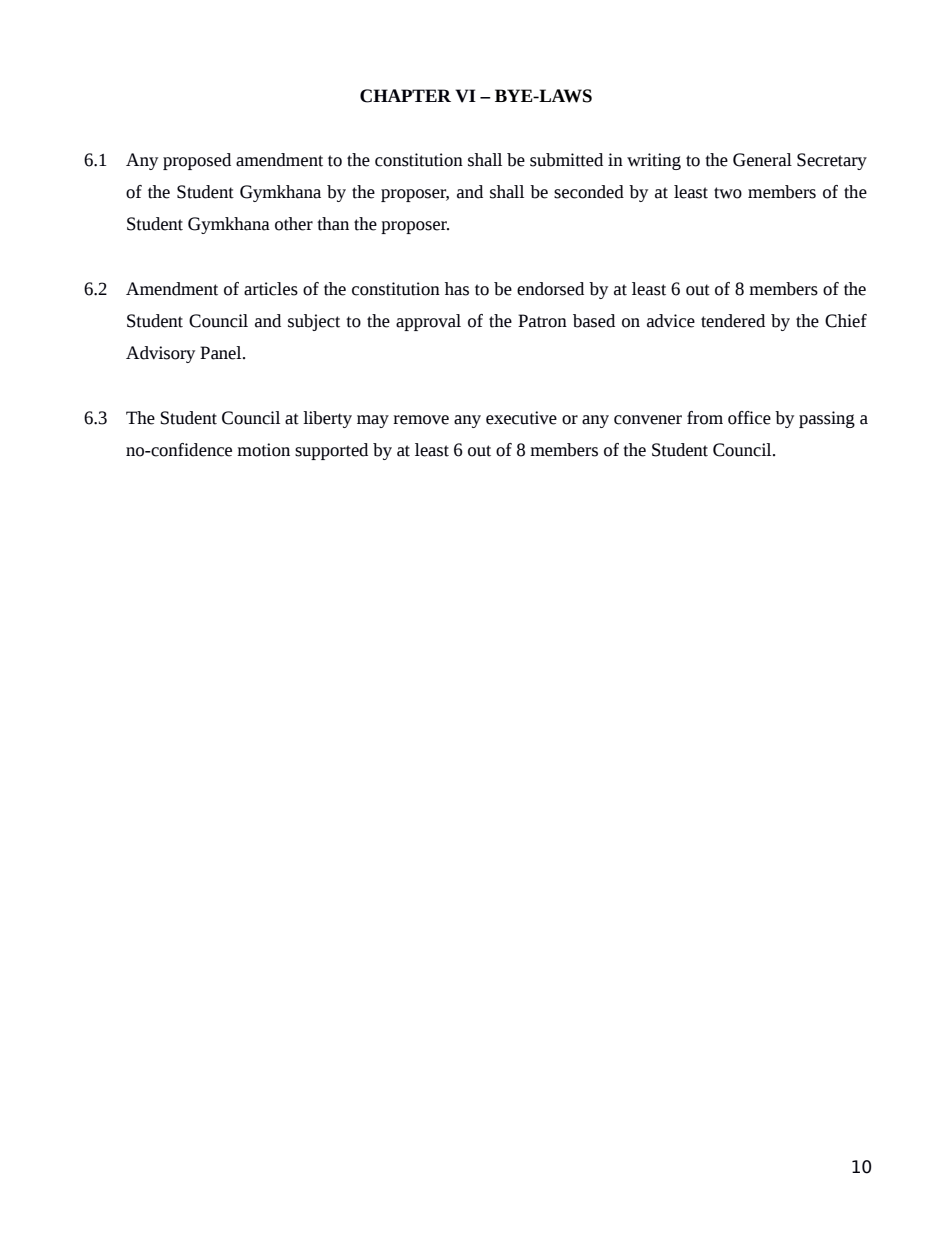 The image size is (952, 1233). Describe the element at coordinates (762, 160) in the screenshot. I see `General` at that location.
